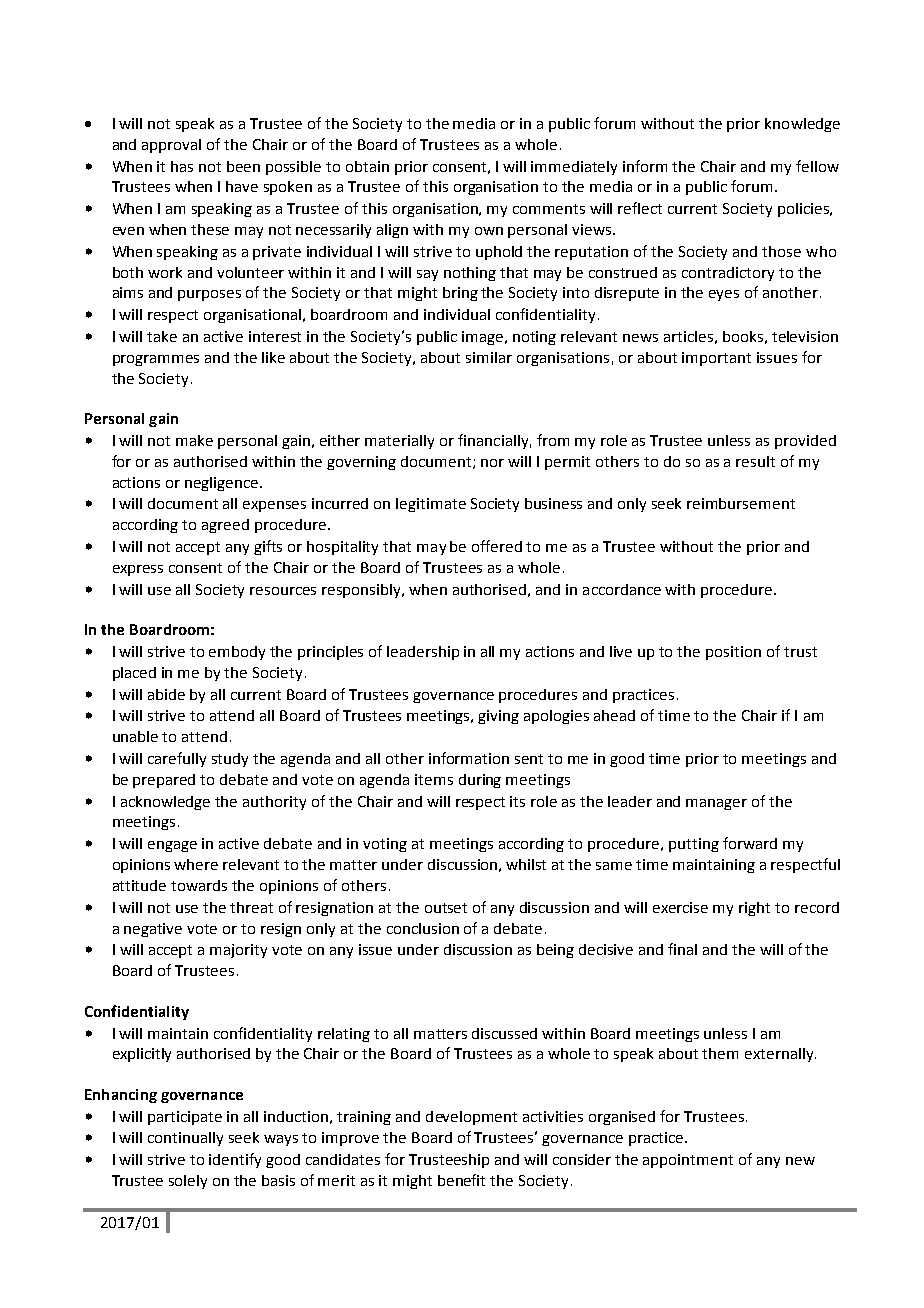 The height and width of the image is (1308, 924). Describe the element at coordinates (733, 653) in the image. I see `position` at that location.
